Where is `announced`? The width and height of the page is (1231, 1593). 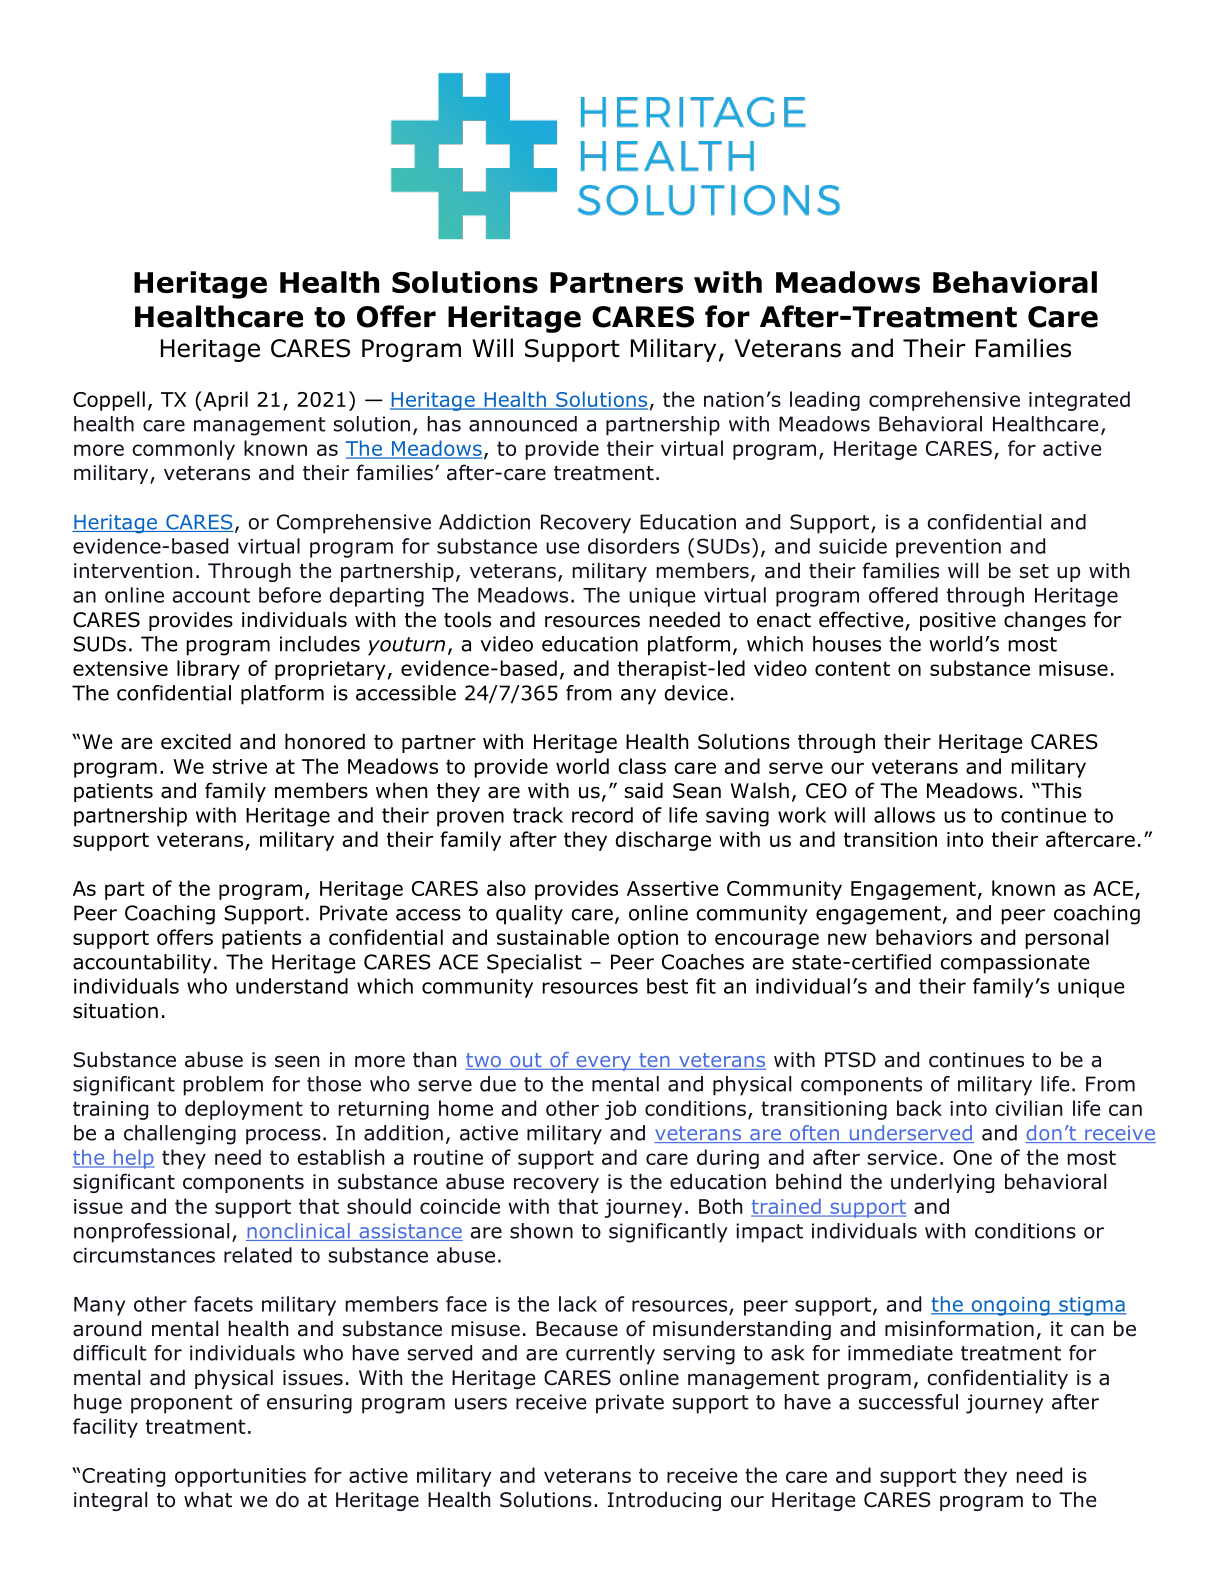 announced is located at coordinates (523, 424).
